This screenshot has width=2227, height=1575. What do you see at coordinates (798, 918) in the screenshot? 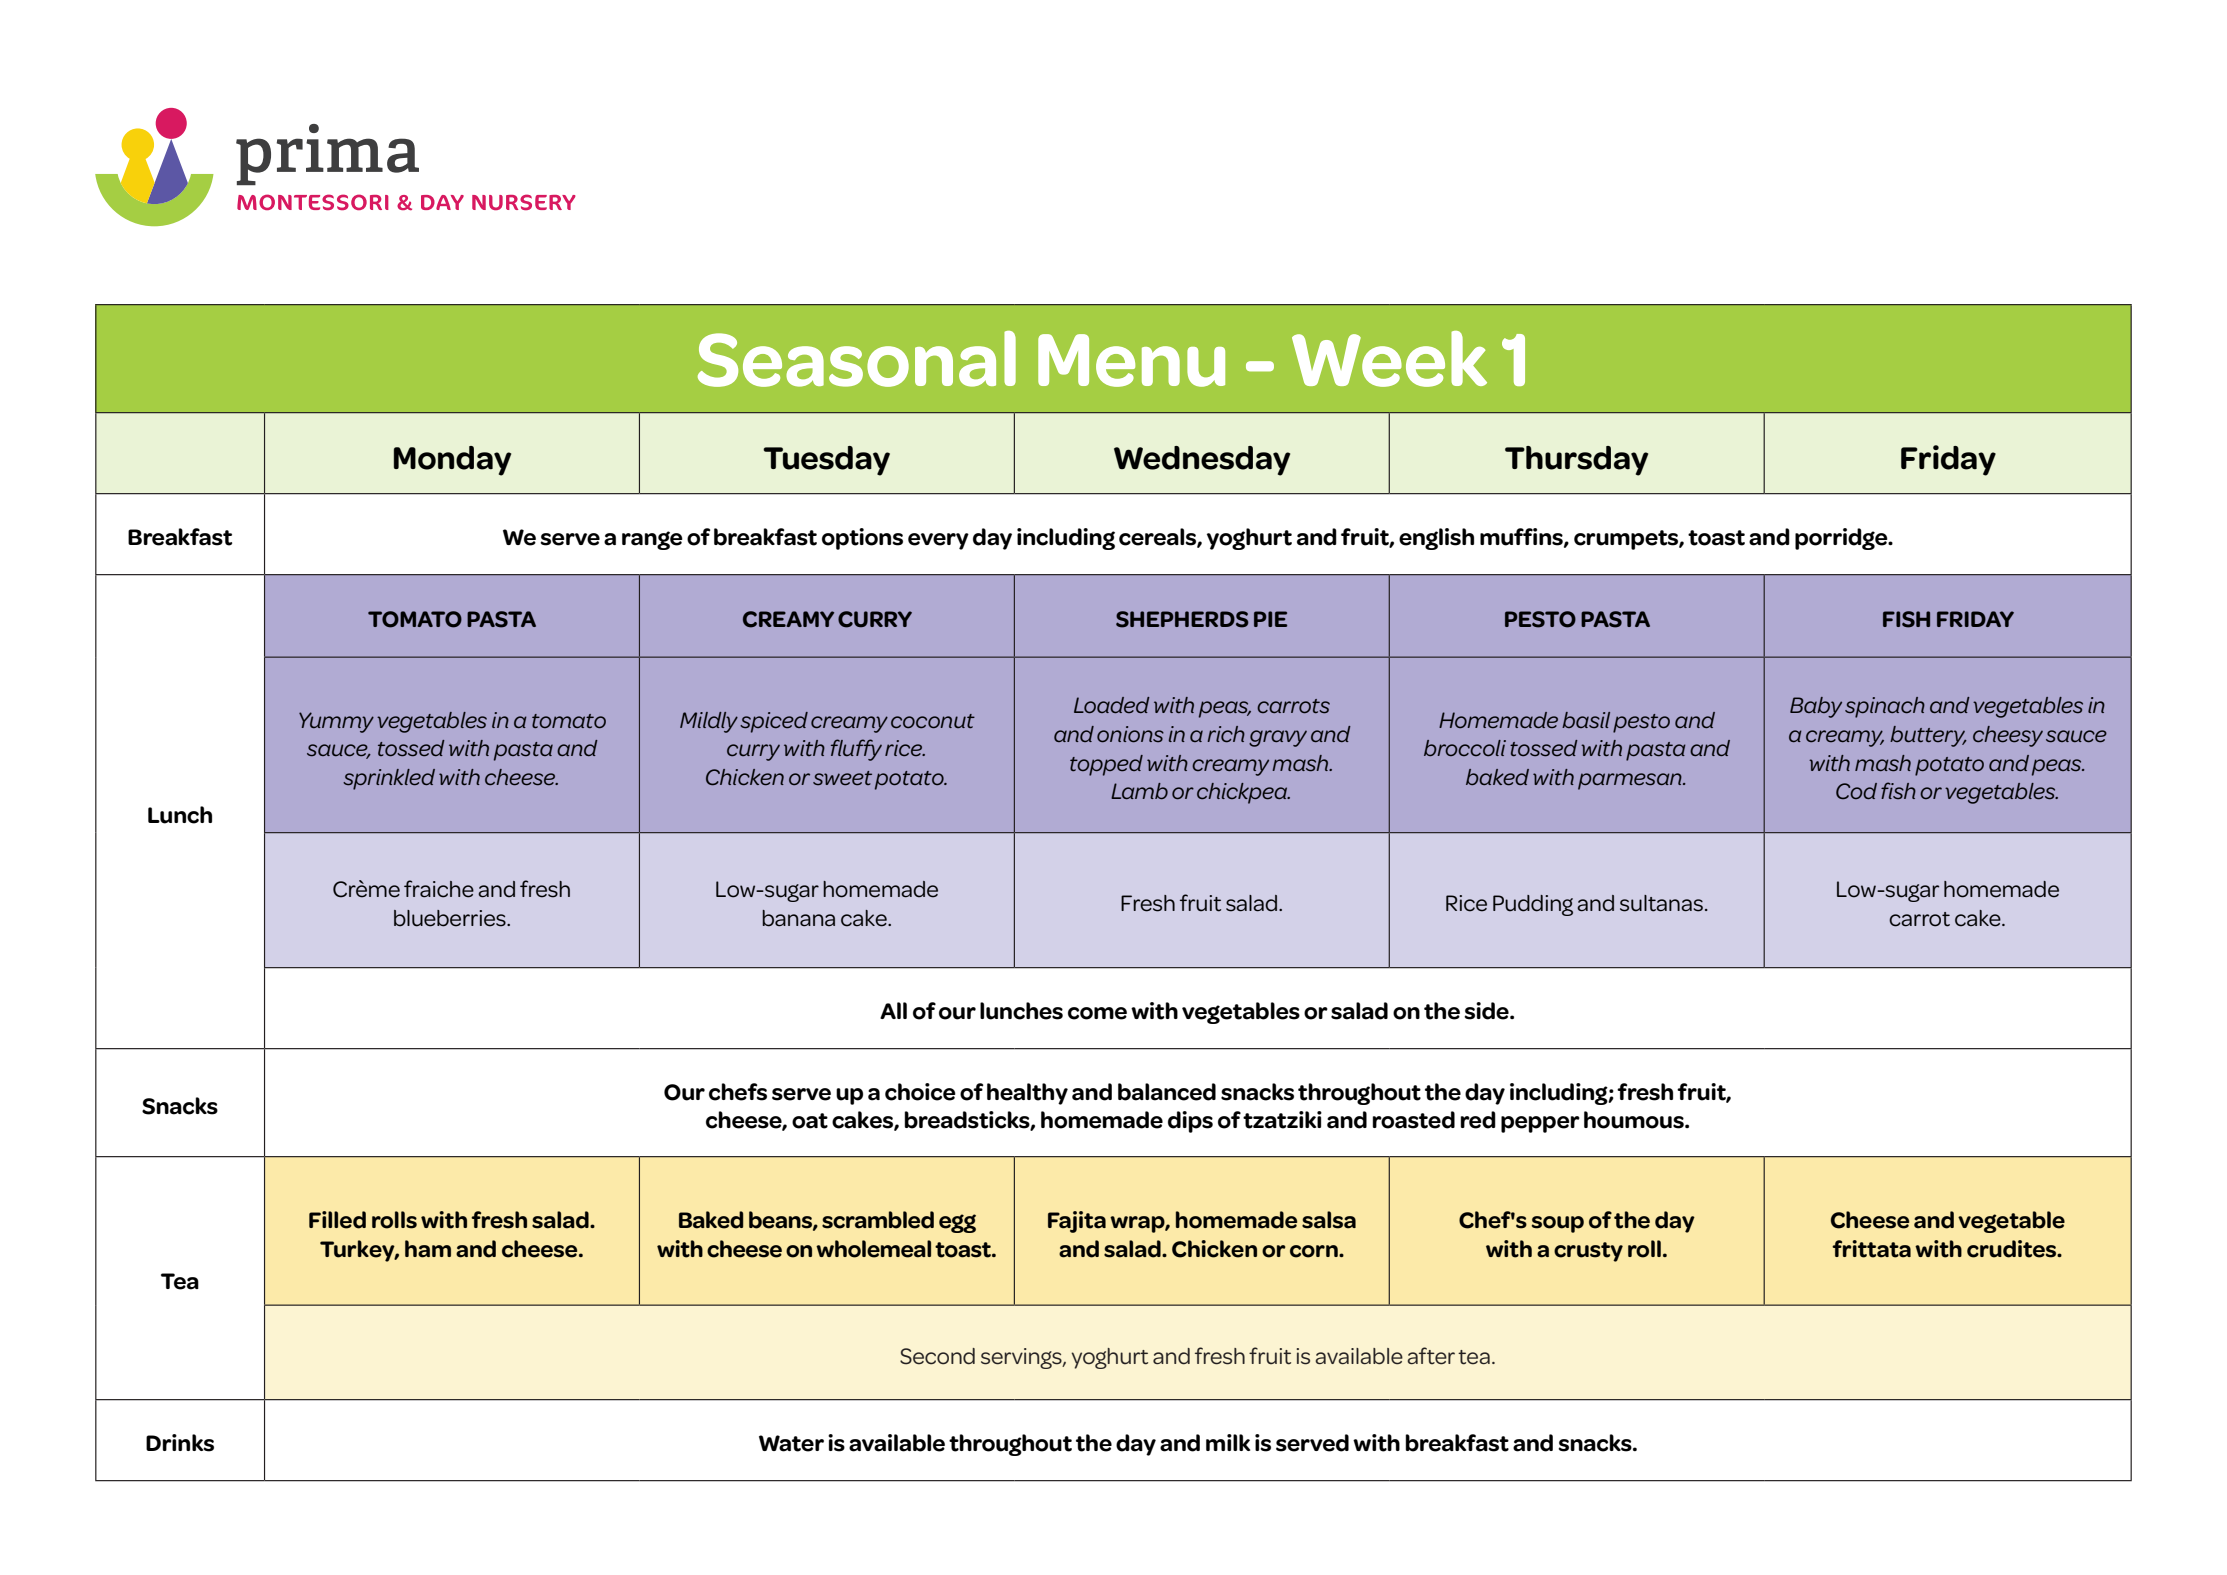
I see `banana` at bounding box center [798, 918].
